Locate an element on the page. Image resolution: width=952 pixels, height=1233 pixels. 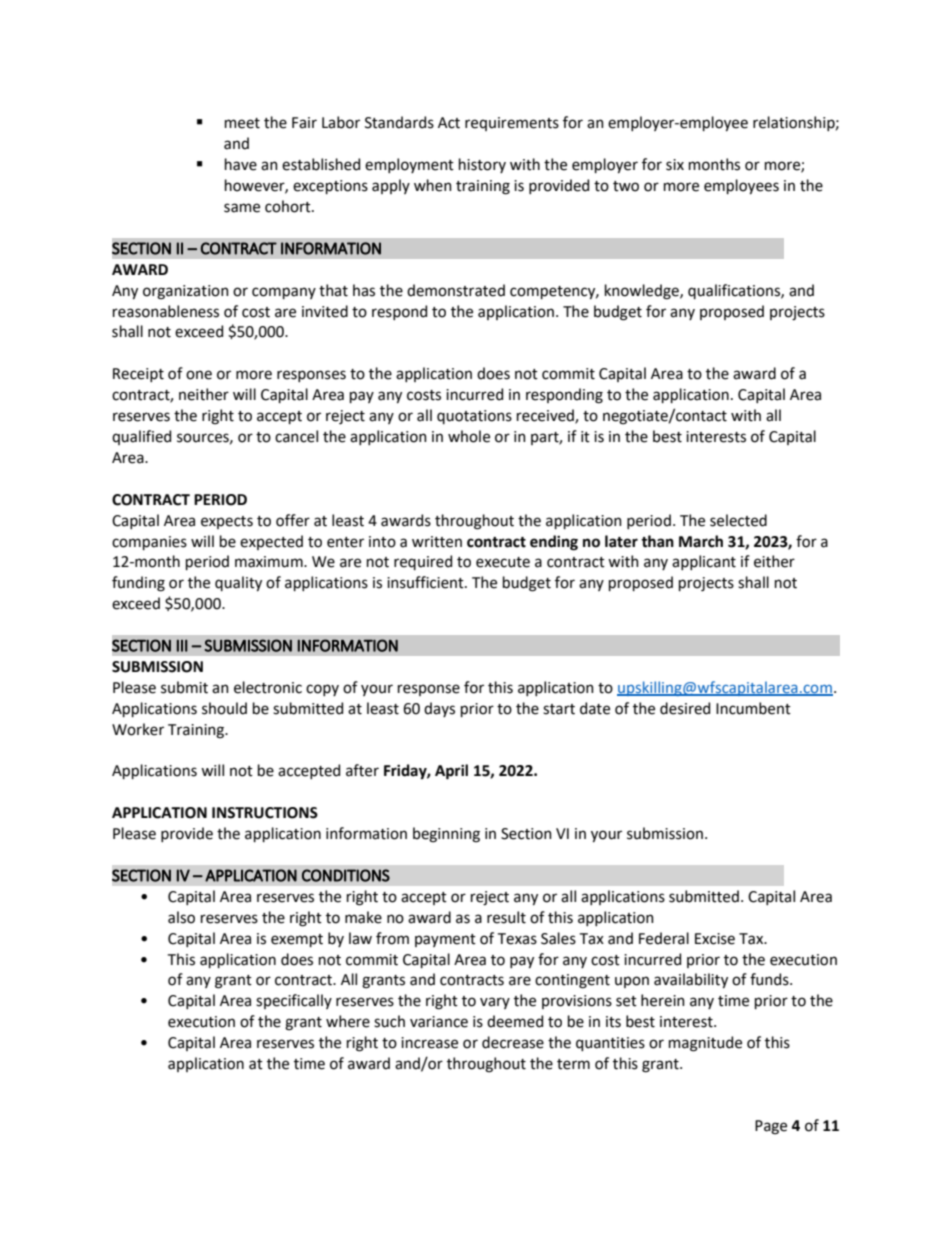
history is located at coordinates (482, 165).
